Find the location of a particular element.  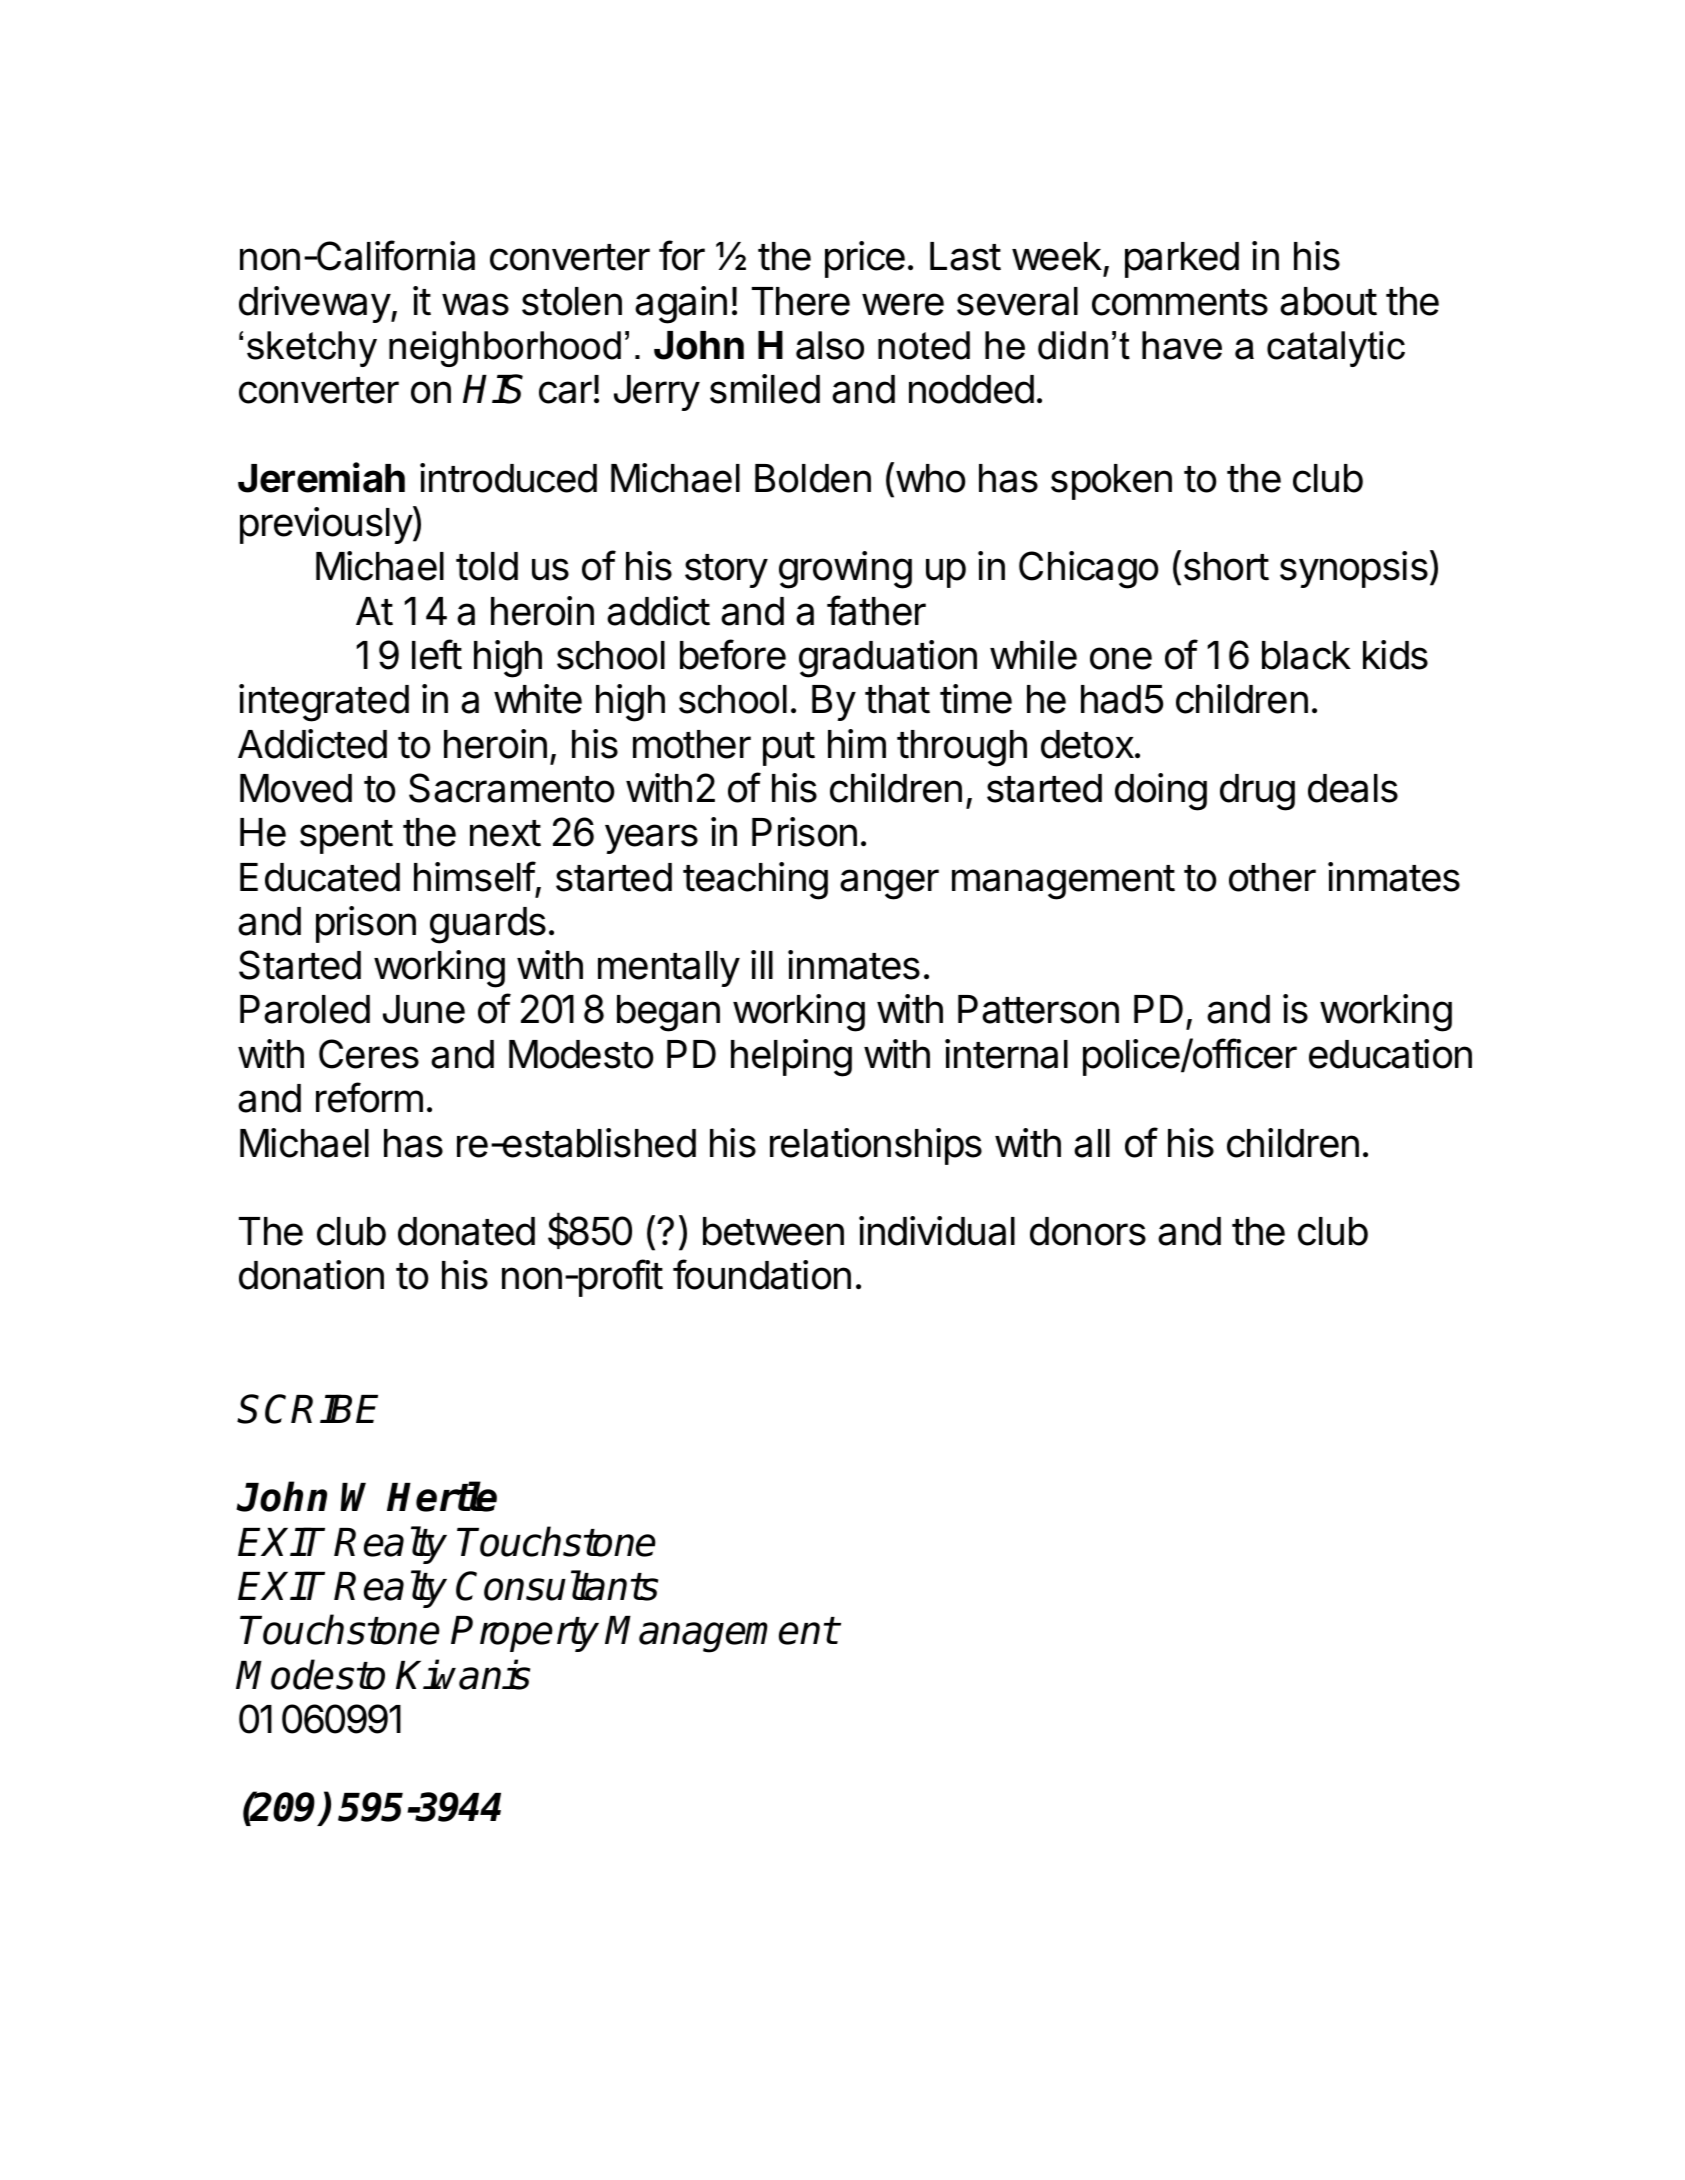

donated is located at coordinates (466, 1231).
